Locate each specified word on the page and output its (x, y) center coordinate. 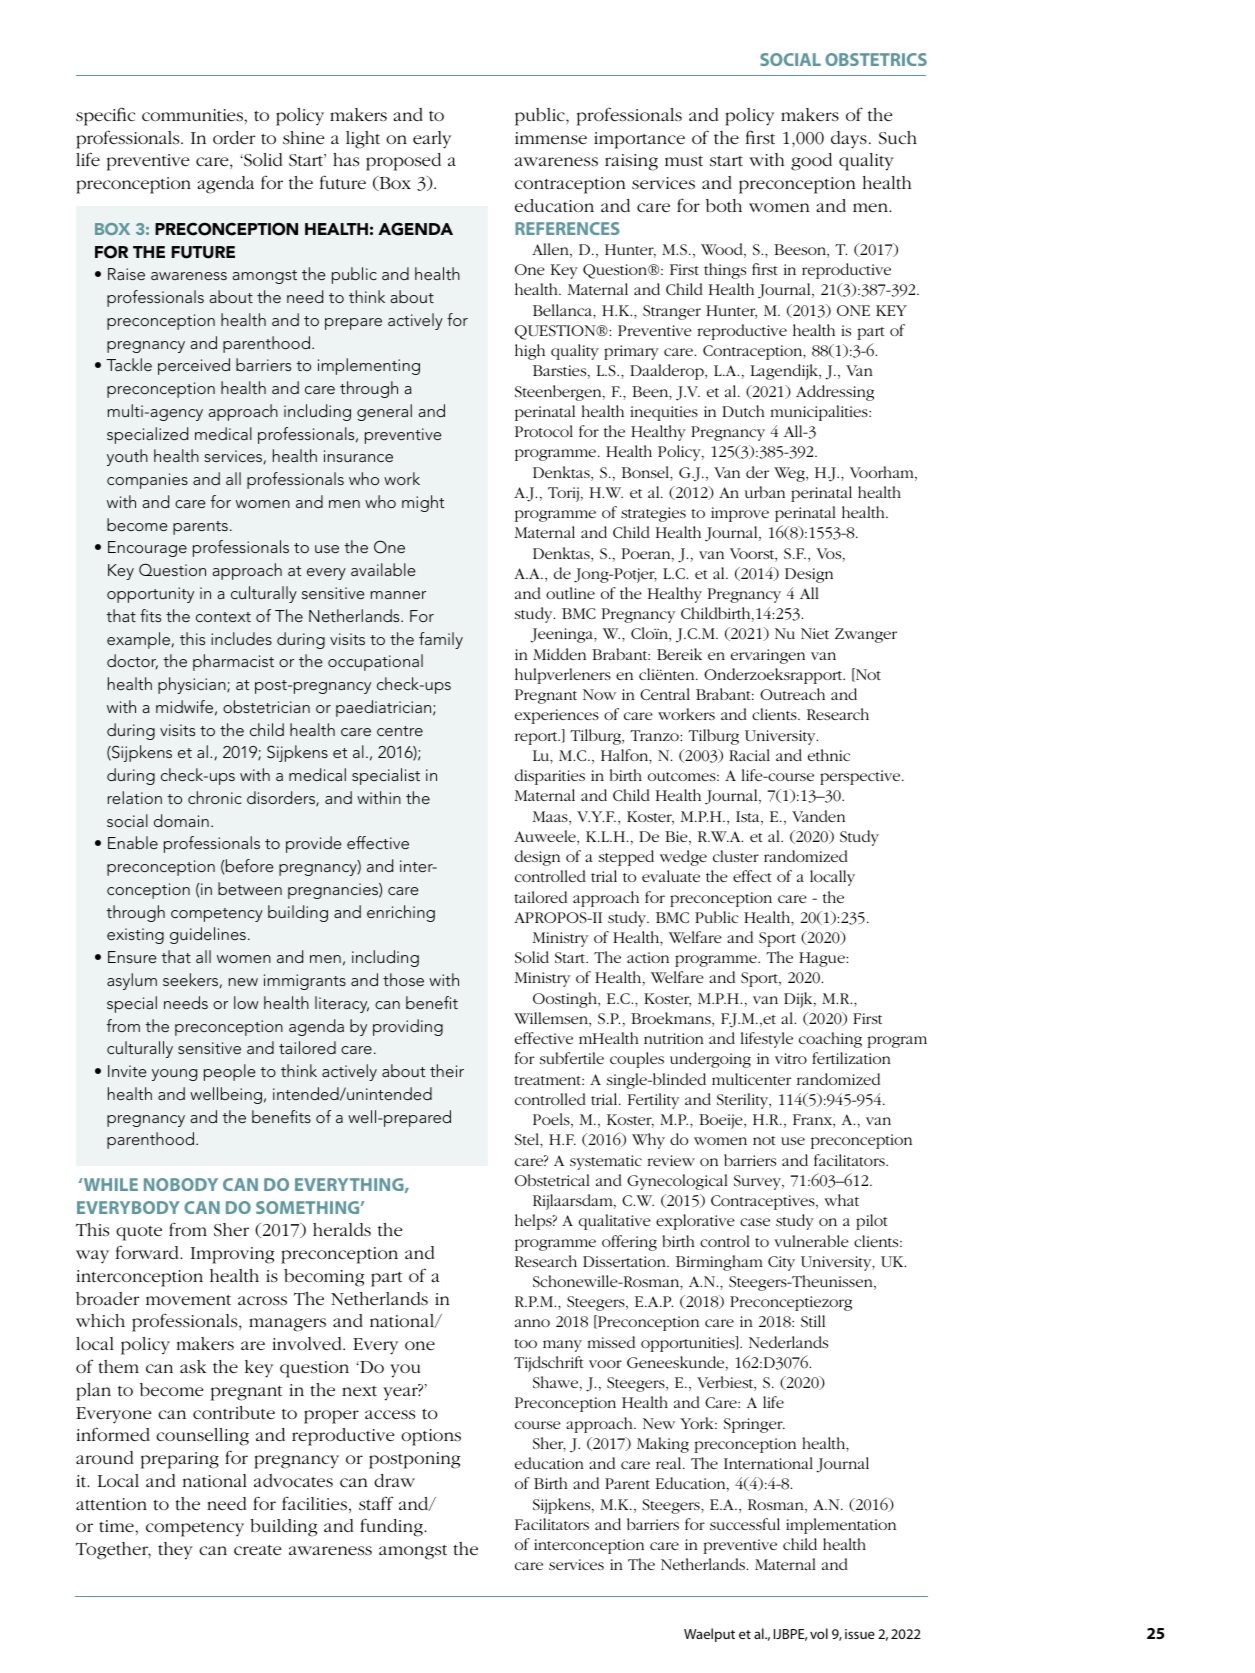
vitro (791, 1058)
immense (551, 138)
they (175, 1551)
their (447, 1070)
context (223, 617)
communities (192, 115)
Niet (815, 633)
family (441, 640)
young (174, 1075)
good (811, 162)
